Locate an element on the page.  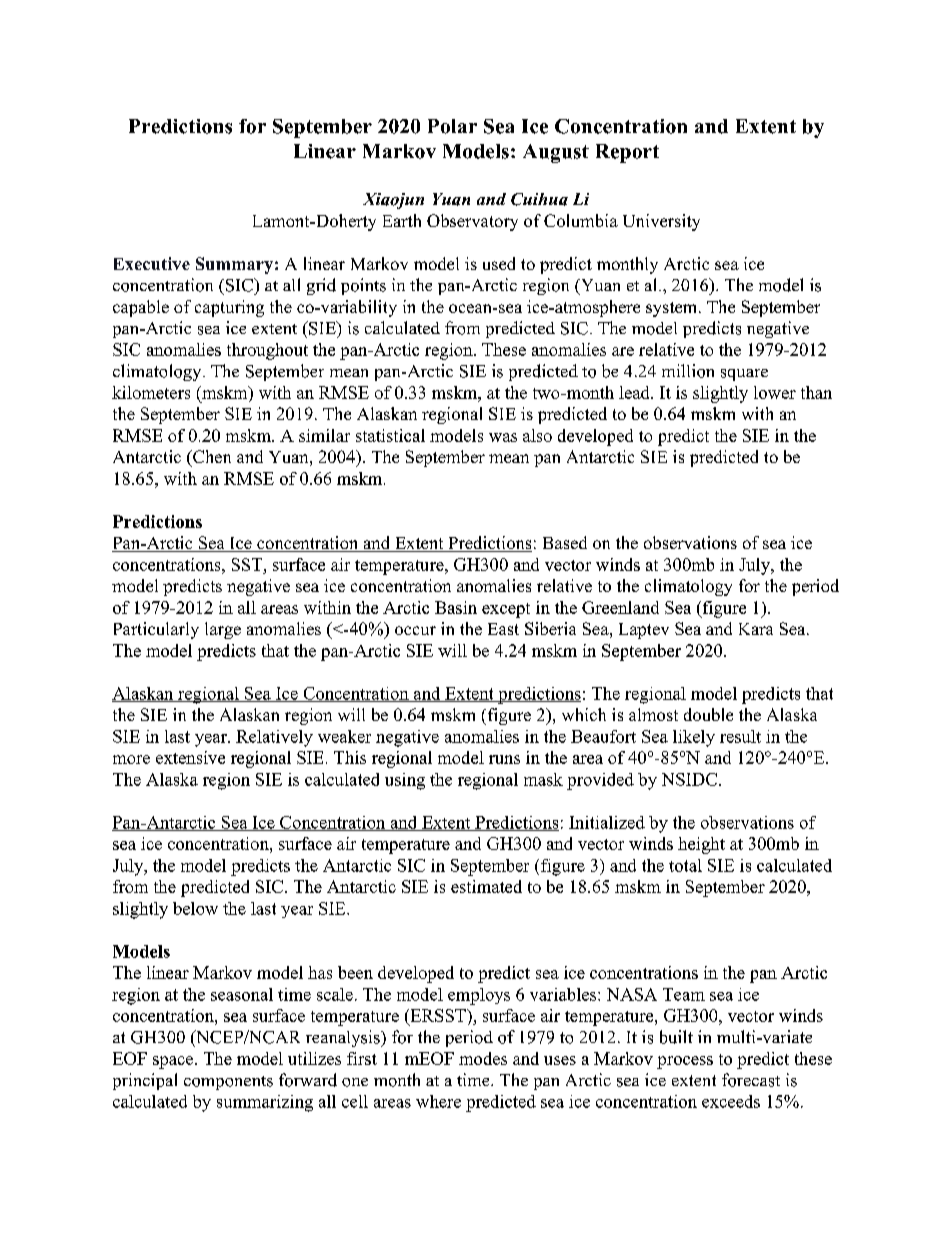
Polar is located at coordinates (452, 126).
